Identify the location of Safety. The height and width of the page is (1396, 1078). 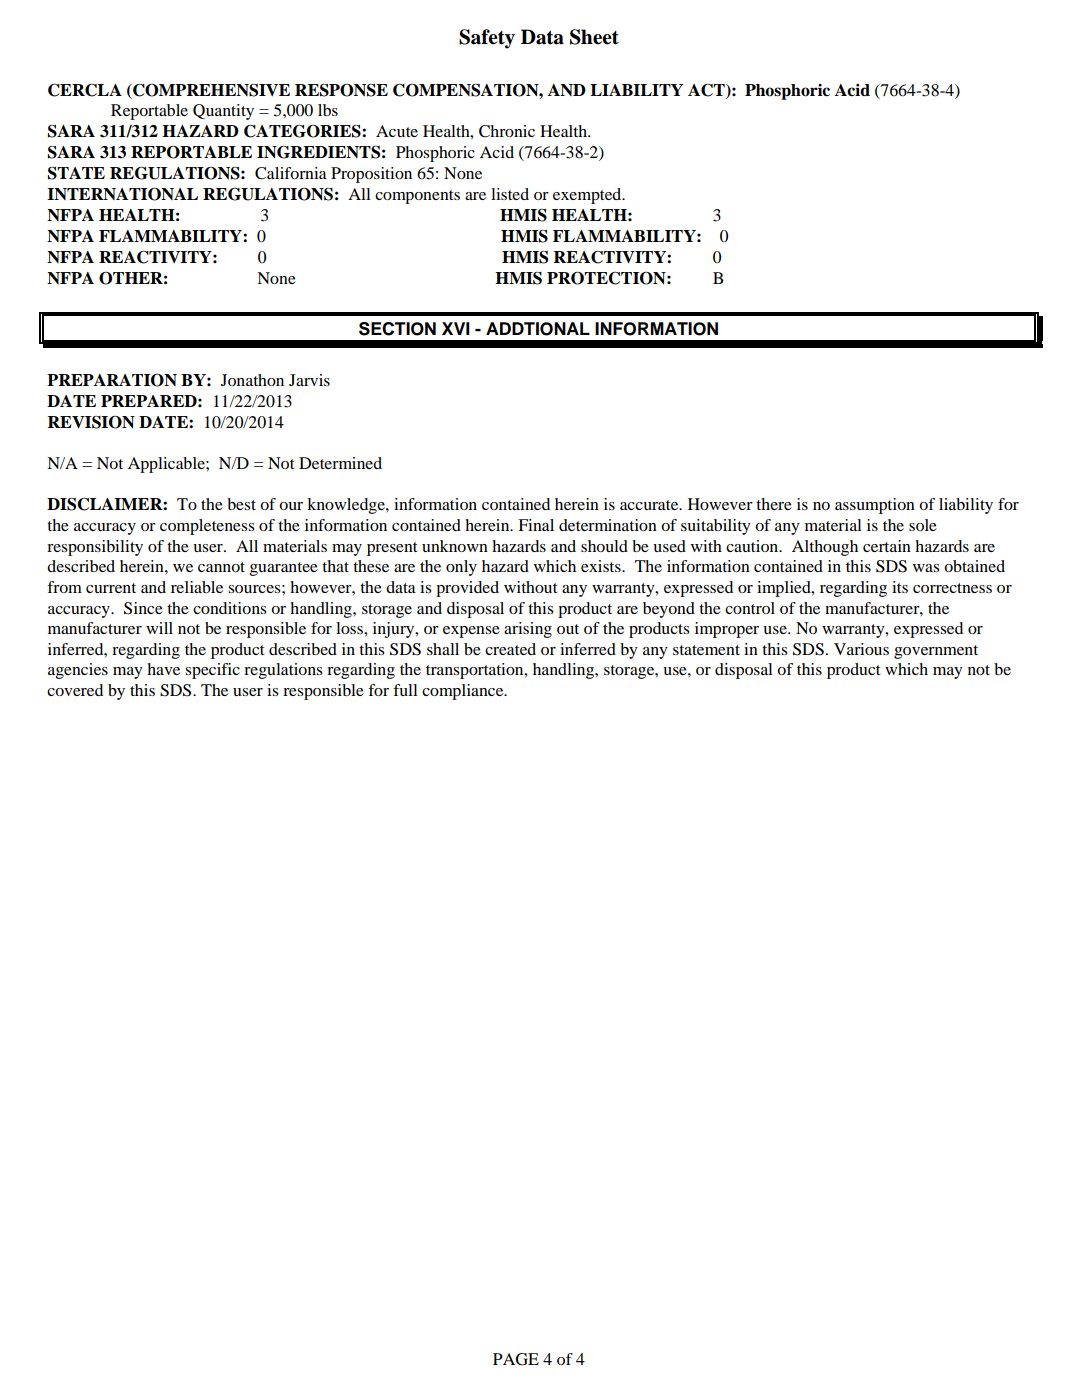
(487, 39).
